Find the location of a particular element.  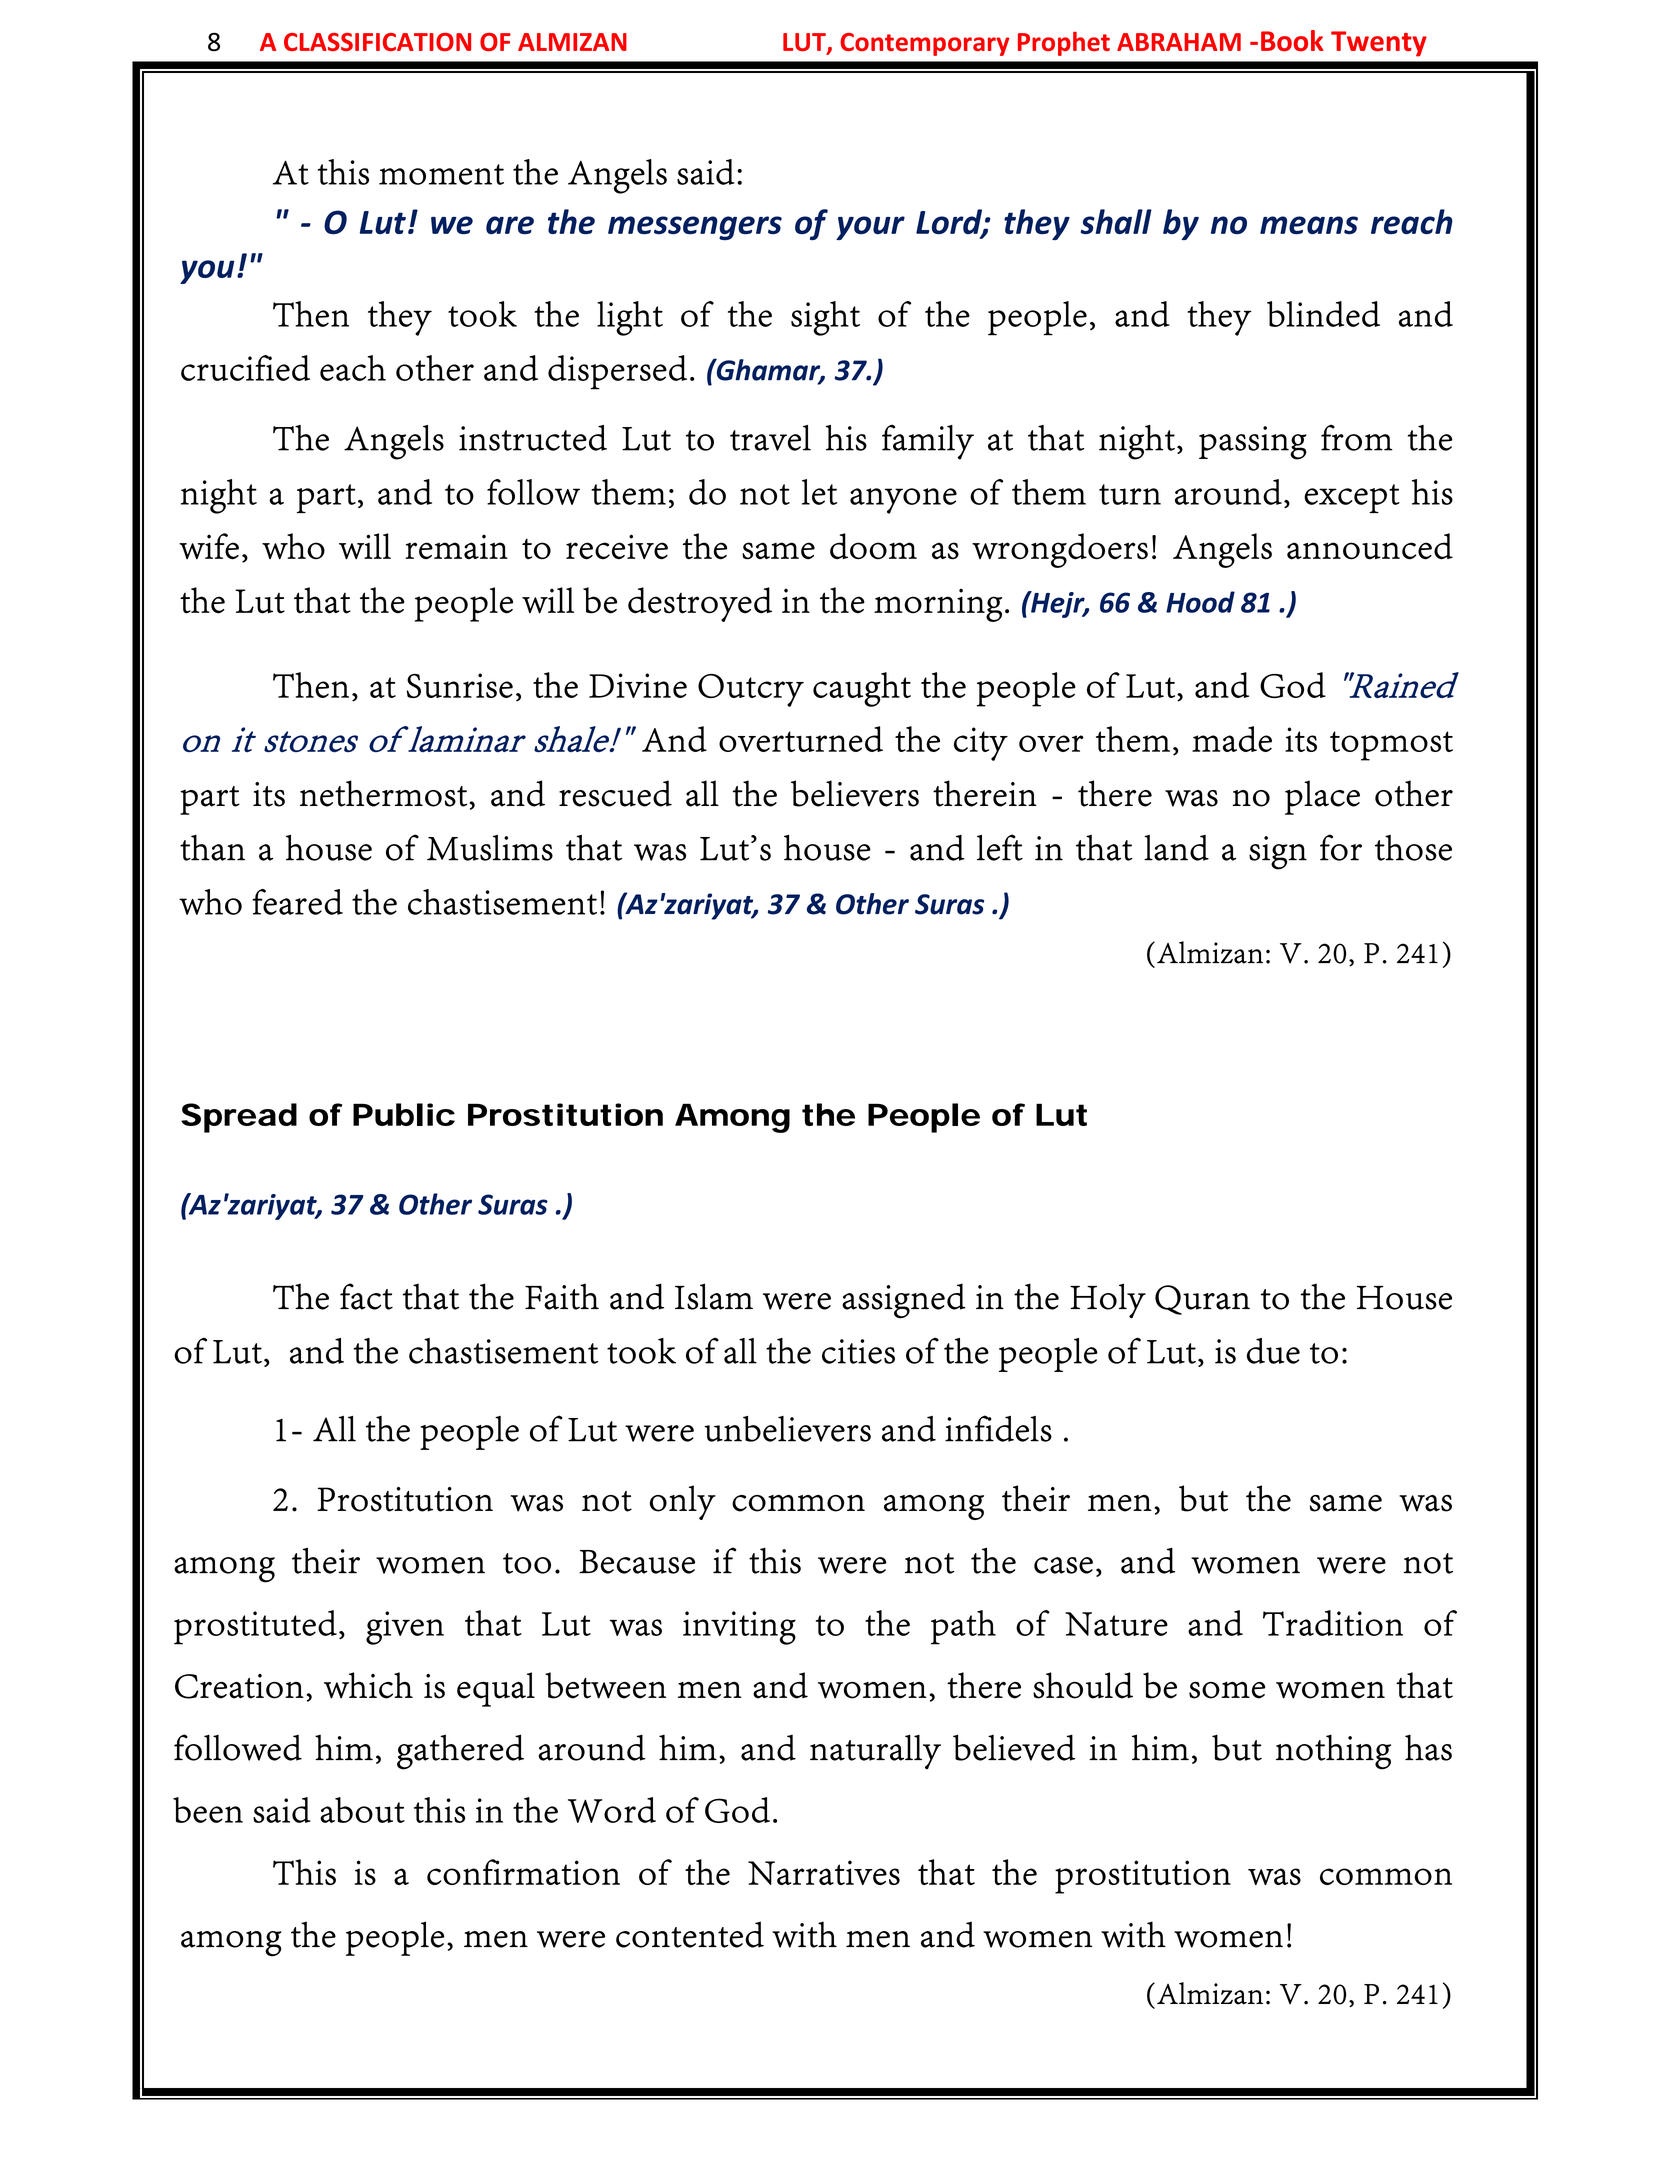

feared is located at coordinates (298, 902).
